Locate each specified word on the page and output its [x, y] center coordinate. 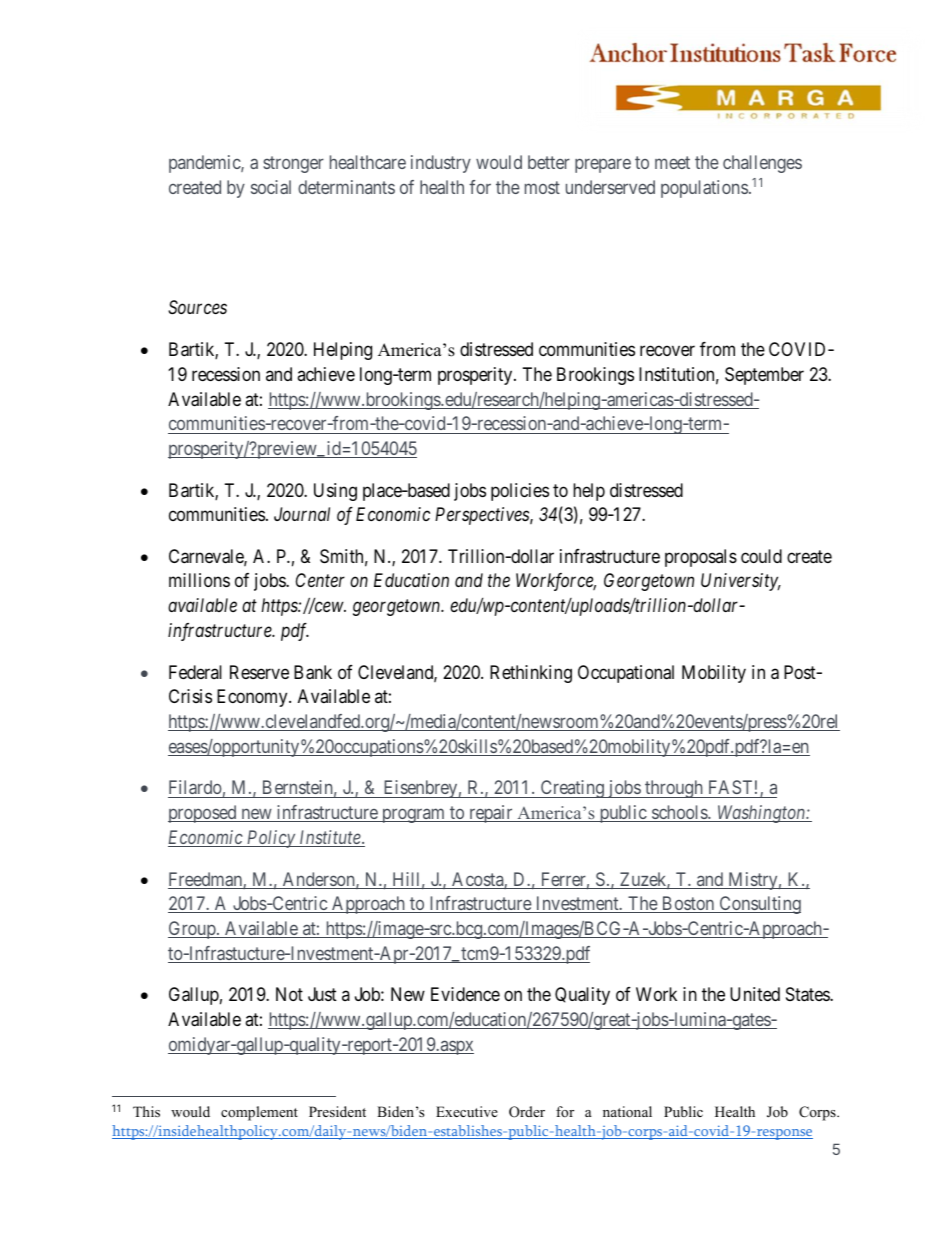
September [764, 376]
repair [491, 814]
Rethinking [531, 674]
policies [520, 492]
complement [259, 1113]
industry [441, 164]
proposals [701, 558]
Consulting [759, 905]
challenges [762, 164]
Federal [195, 672]
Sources [197, 307]
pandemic [205, 164]
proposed [203, 814]
